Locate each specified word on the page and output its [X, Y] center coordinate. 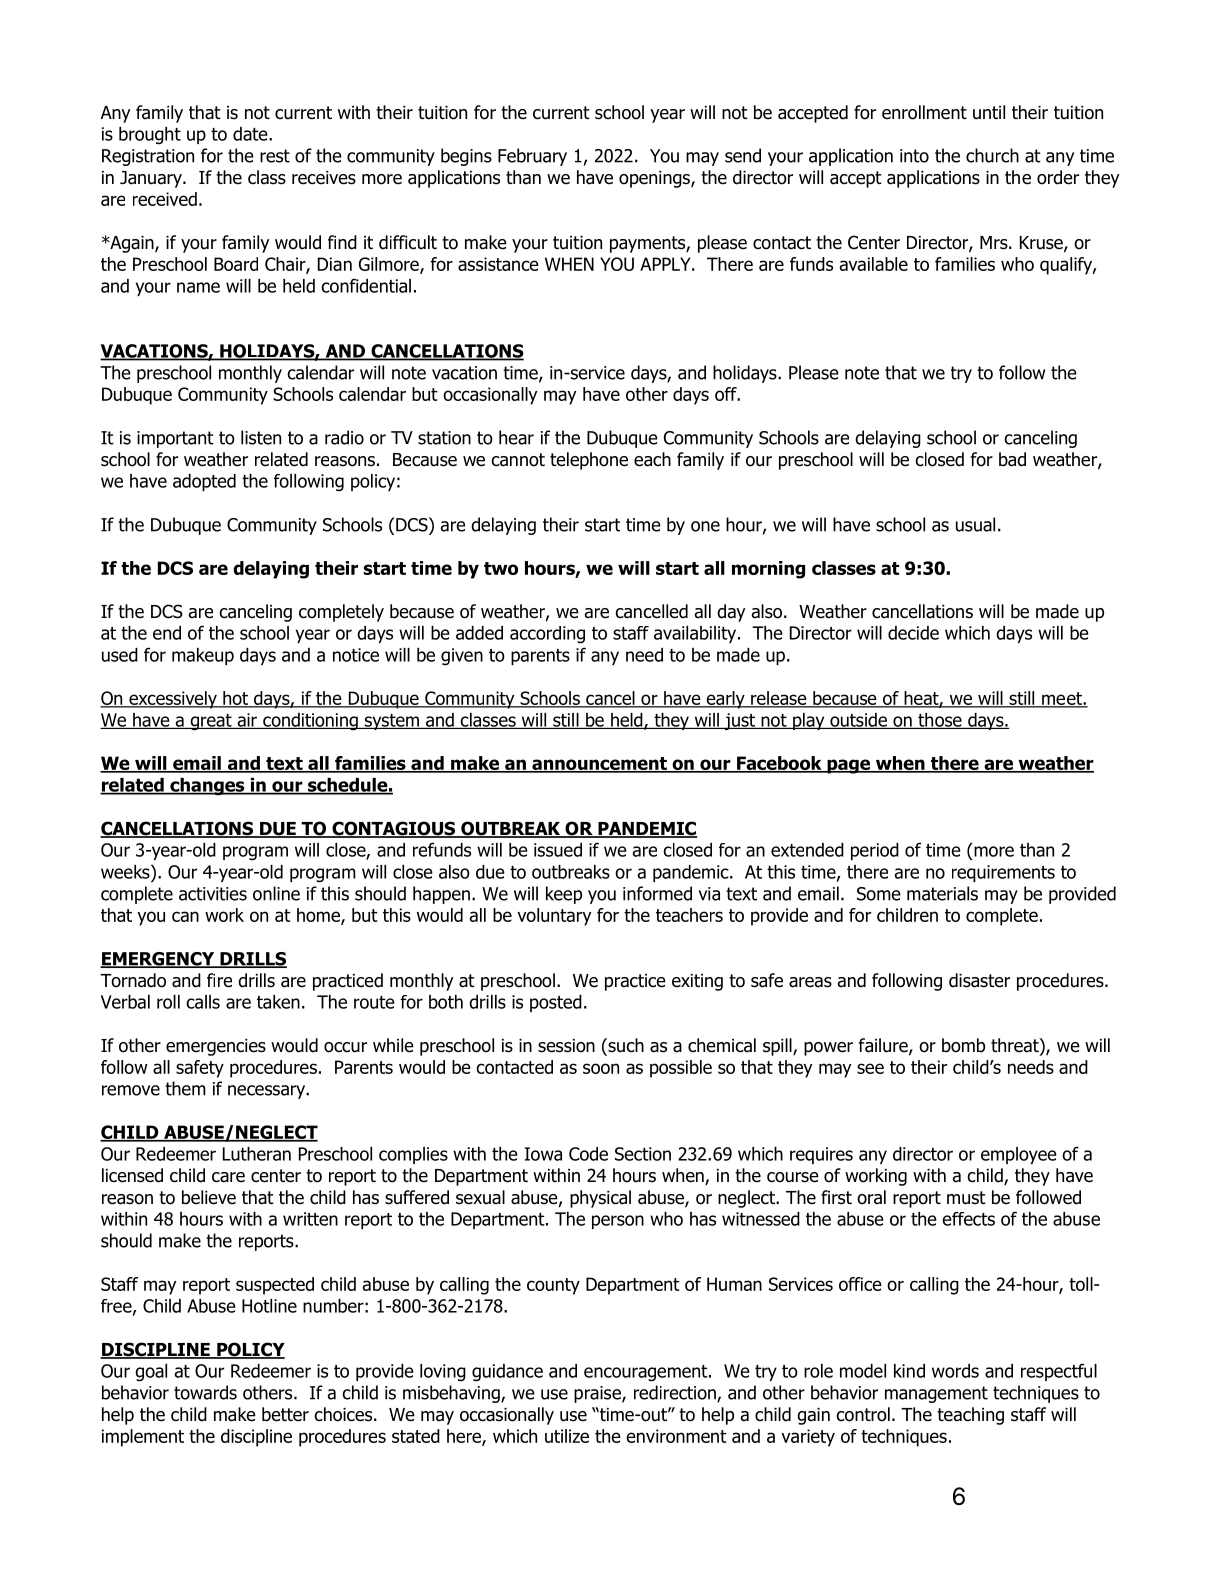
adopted [204, 482]
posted [556, 1003]
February [532, 157]
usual [975, 524]
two [501, 568]
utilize [567, 1436]
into [914, 156]
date [251, 134]
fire [219, 980]
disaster [979, 980]
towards [205, 1392]
